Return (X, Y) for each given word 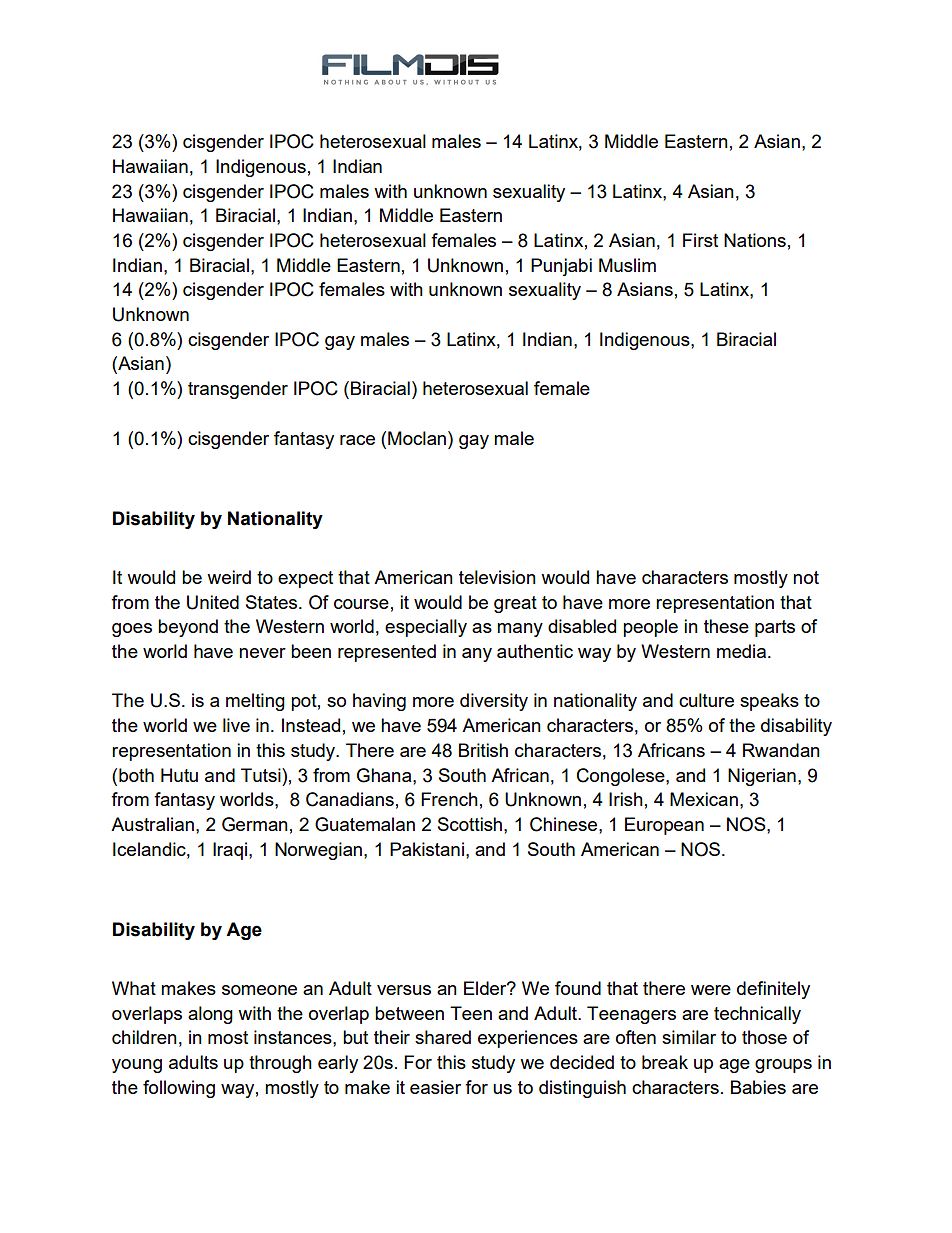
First (700, 240)
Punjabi (561, 267)
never (262, 653)
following (179, 1089)
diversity (494, 702)
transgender (238, 390)
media (741, 651)
